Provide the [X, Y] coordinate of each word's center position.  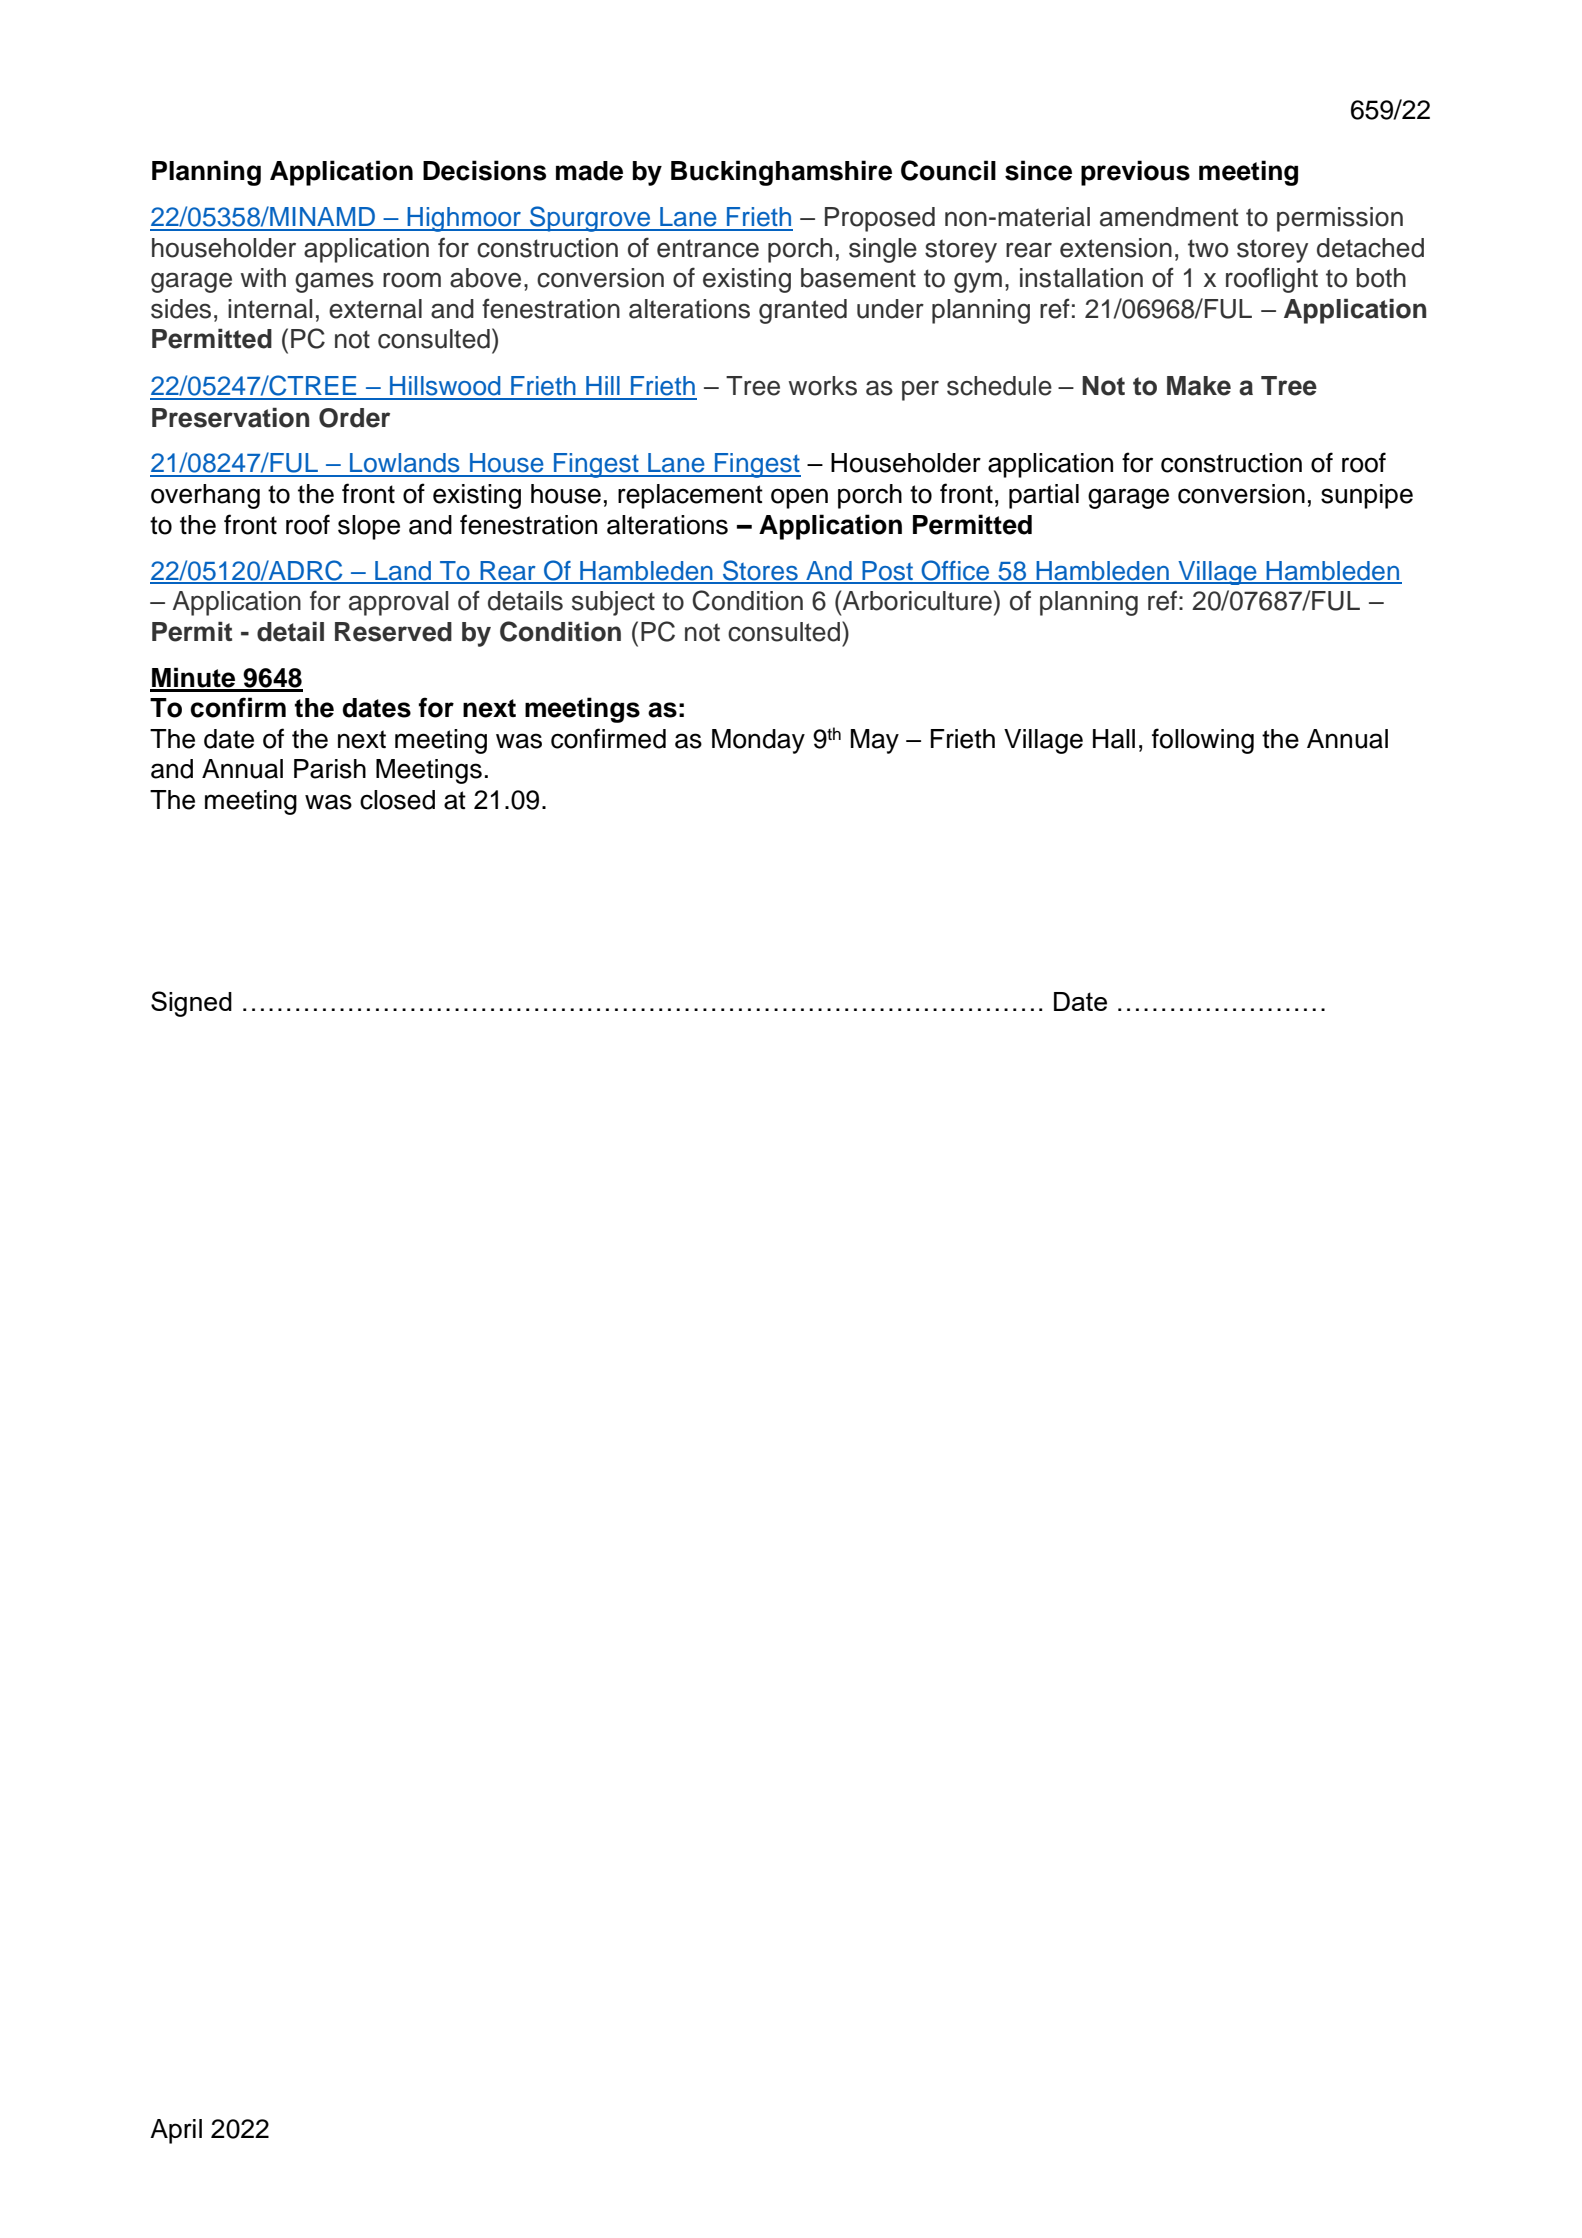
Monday [758, 741]
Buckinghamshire [781, 173]
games [334, 282]
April [176, 2131]
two [1208, 248]
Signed [191, 1004]
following [1203, 741]
